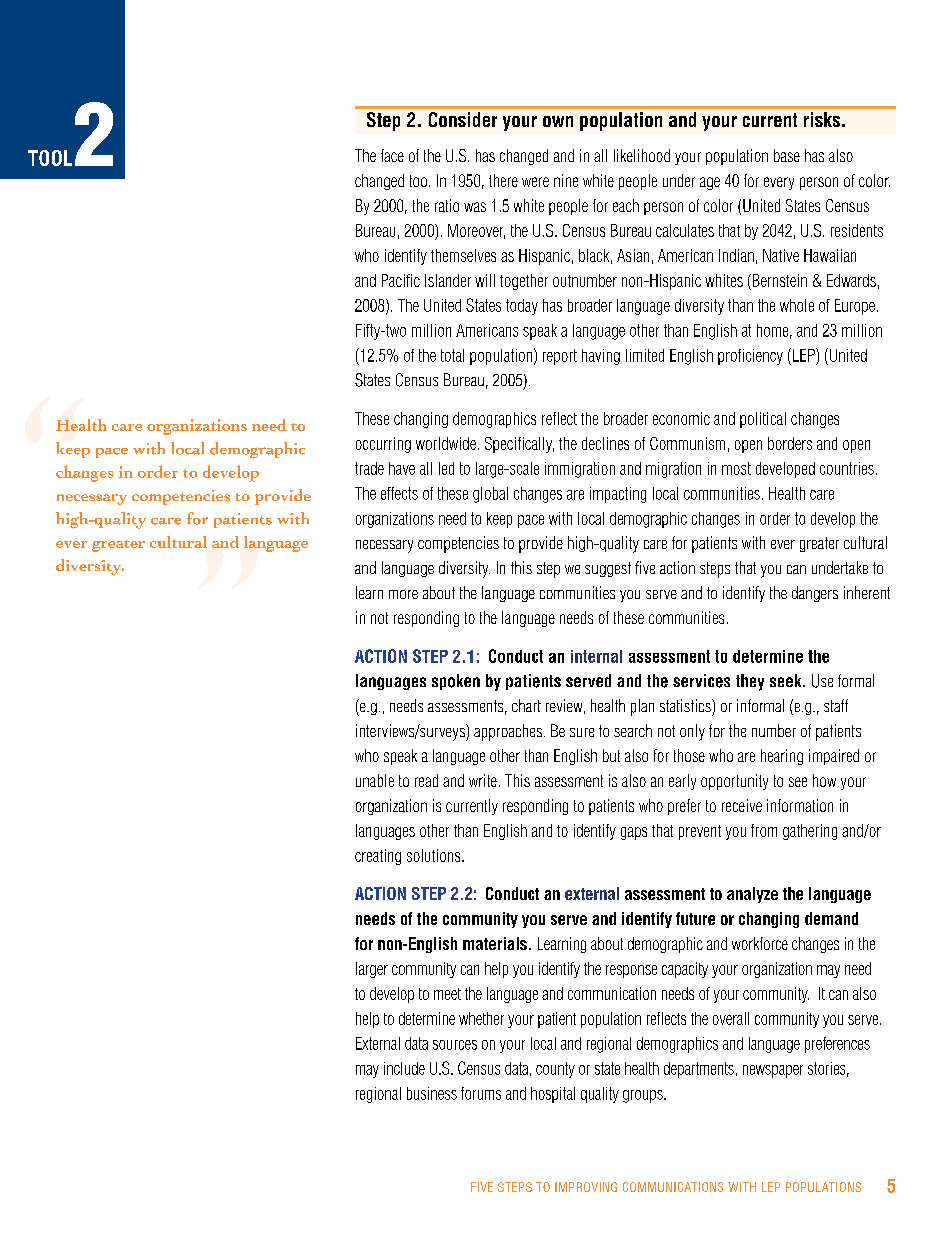 The height and width of the screenshot is (1233, 952). What do you see at coordinates (642, 155) in the screenshot?
I see `likelihood` at bounding box center [642, 155].
